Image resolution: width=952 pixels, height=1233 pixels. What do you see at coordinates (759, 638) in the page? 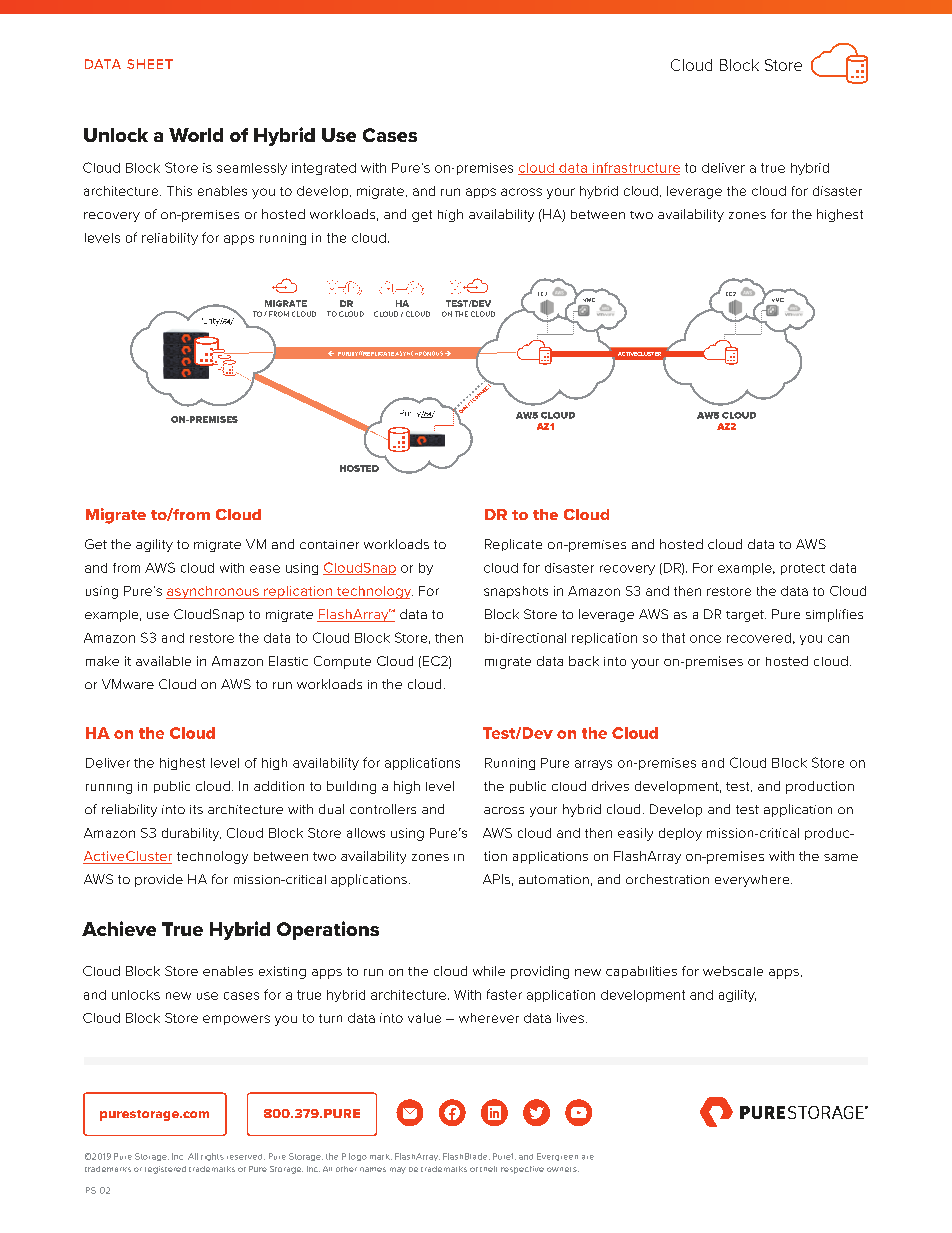
I see `recovered` at bounding box center [759, 638].
